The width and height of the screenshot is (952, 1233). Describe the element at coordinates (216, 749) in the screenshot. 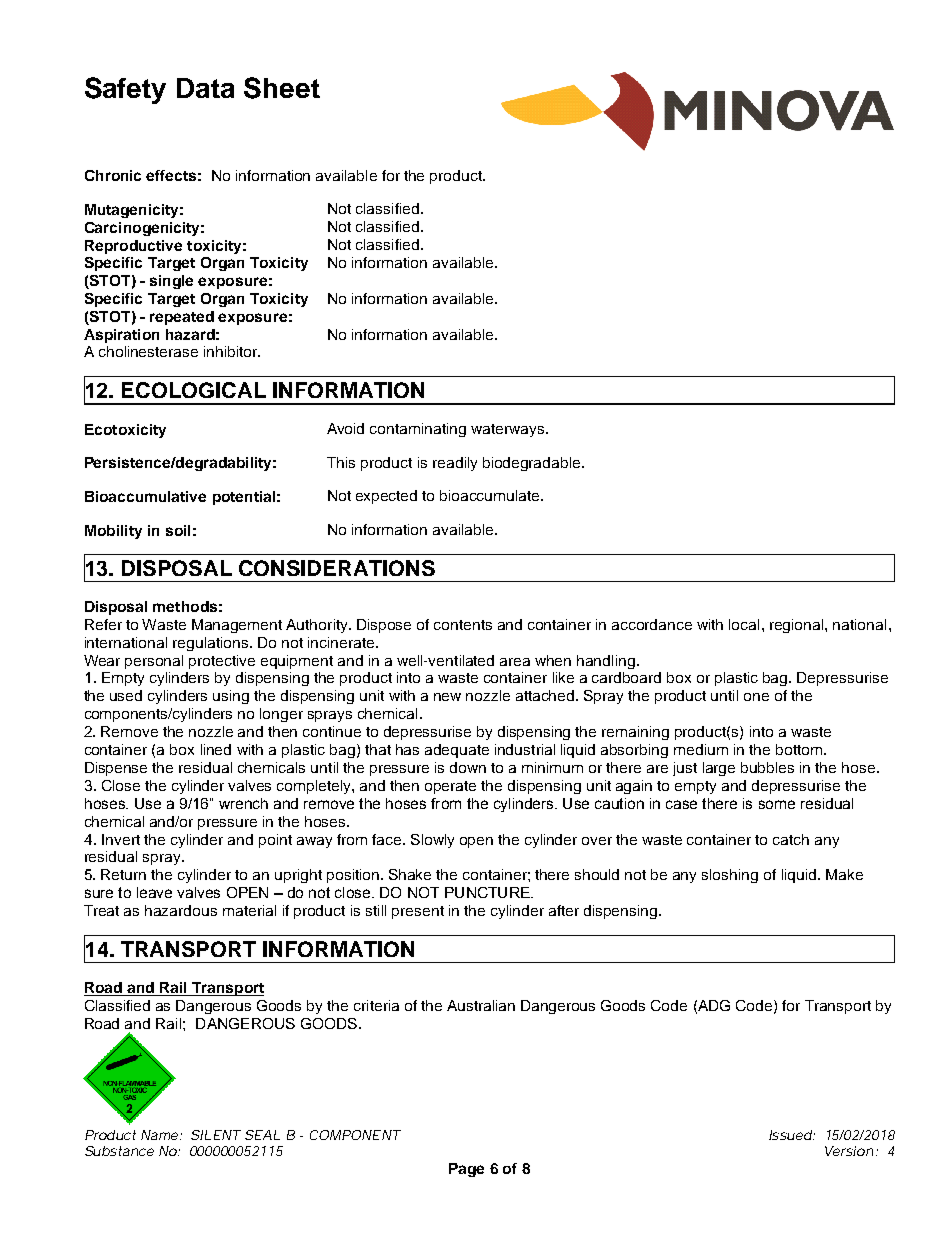

I see `lined` at that location.
